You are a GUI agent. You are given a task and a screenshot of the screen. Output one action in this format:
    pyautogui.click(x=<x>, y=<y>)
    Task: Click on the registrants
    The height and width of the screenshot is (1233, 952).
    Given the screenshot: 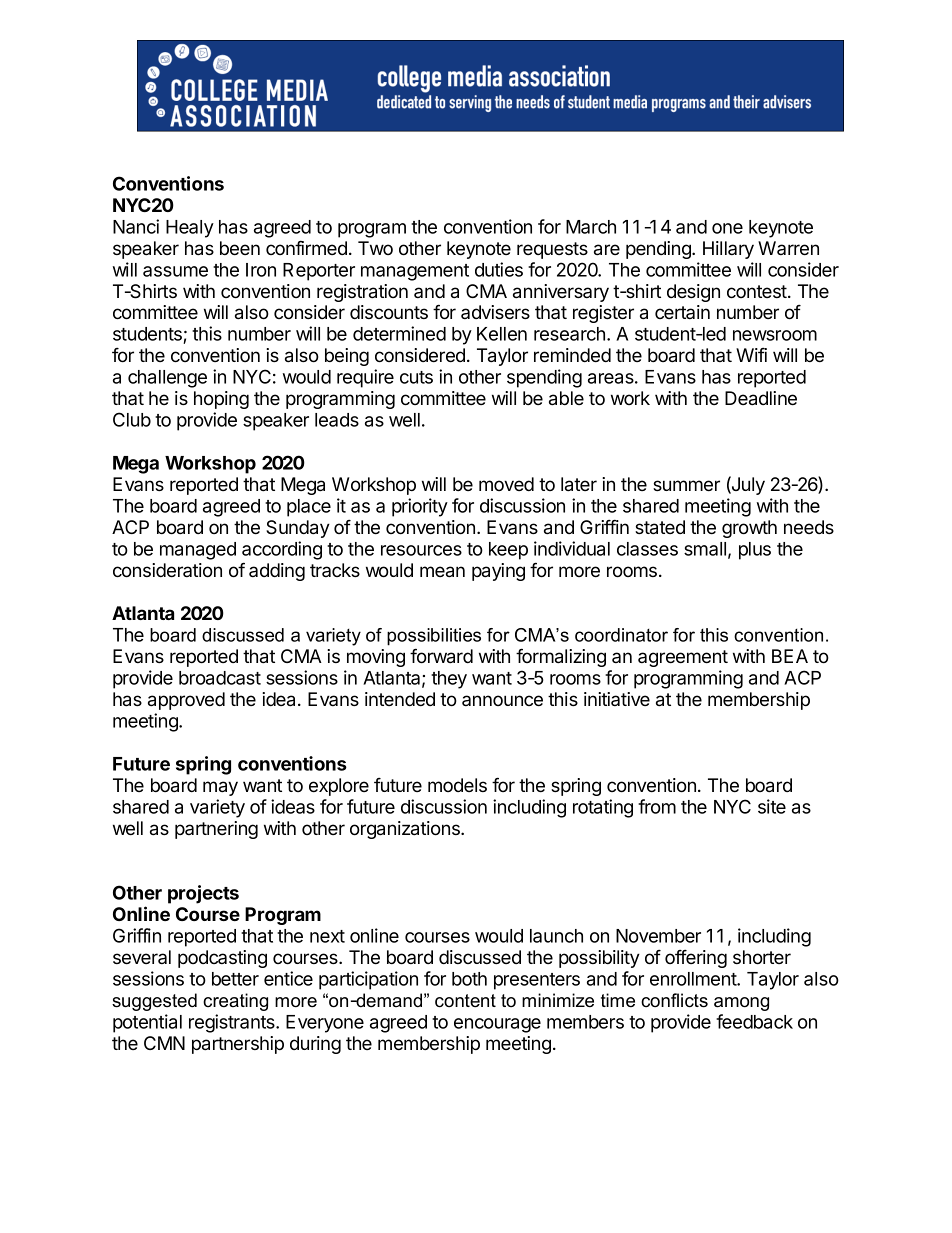 What is the action you would take?
    pyautogui.click(x=233, y=1023)
